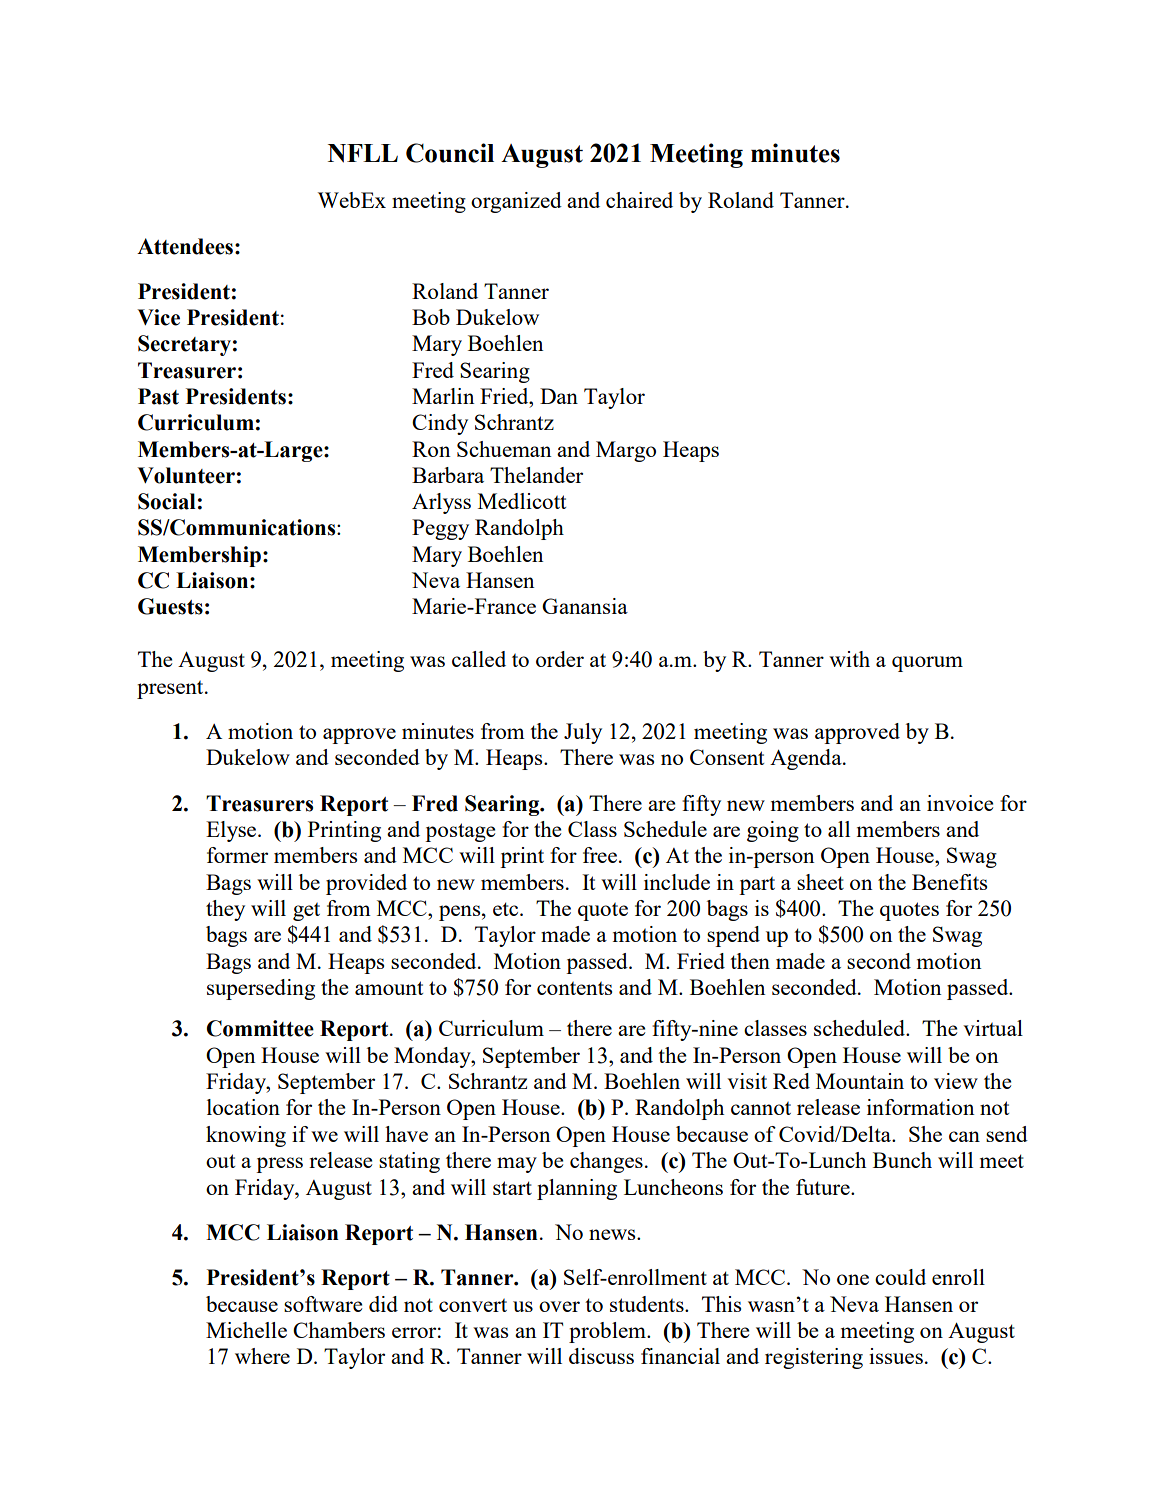  What do you see at coordinates (639, 200) in the screenshot?
I see `chaired` at bounding box center [639, 200].
